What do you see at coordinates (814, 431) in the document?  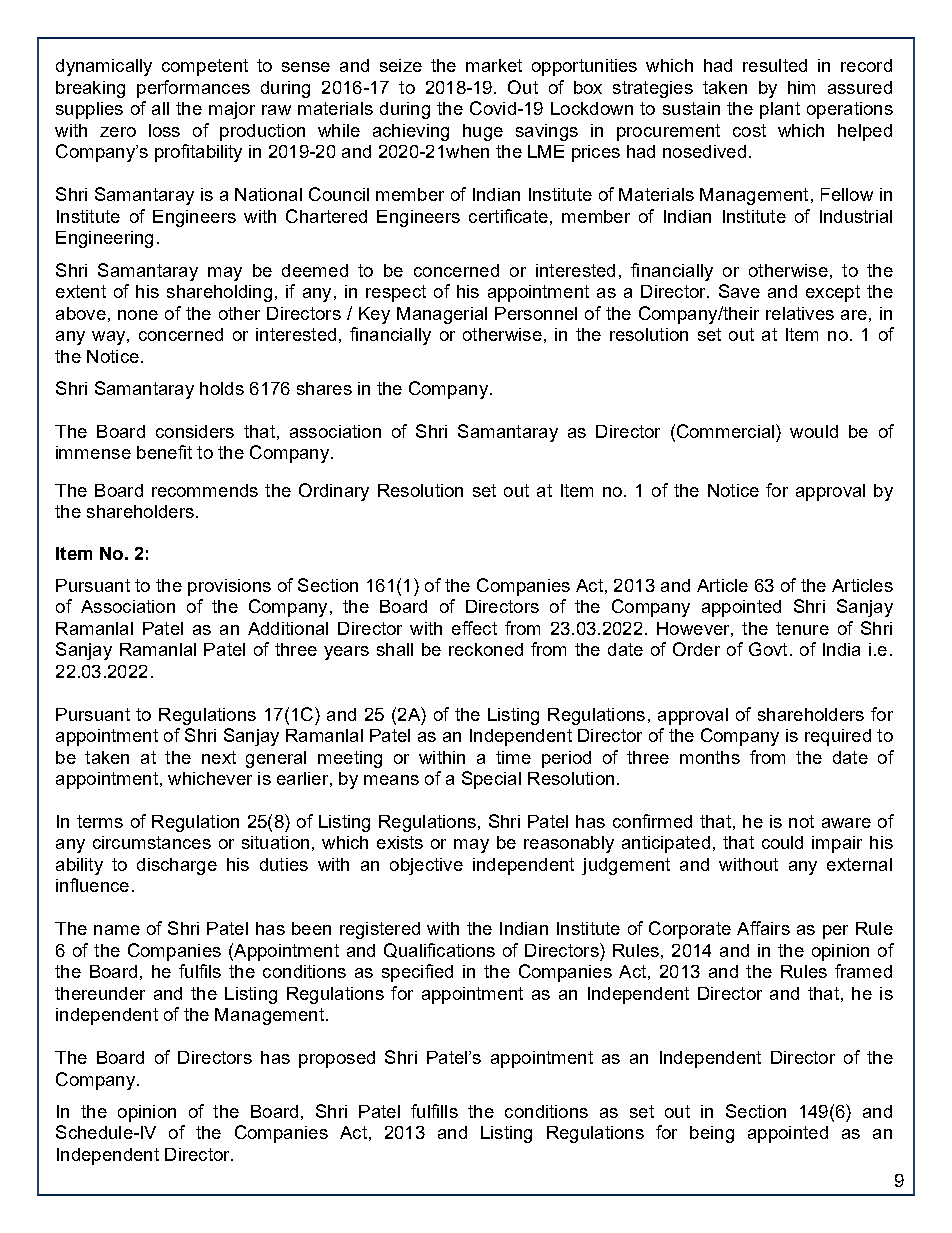 I see `would` at bounding box center [814, 431].
